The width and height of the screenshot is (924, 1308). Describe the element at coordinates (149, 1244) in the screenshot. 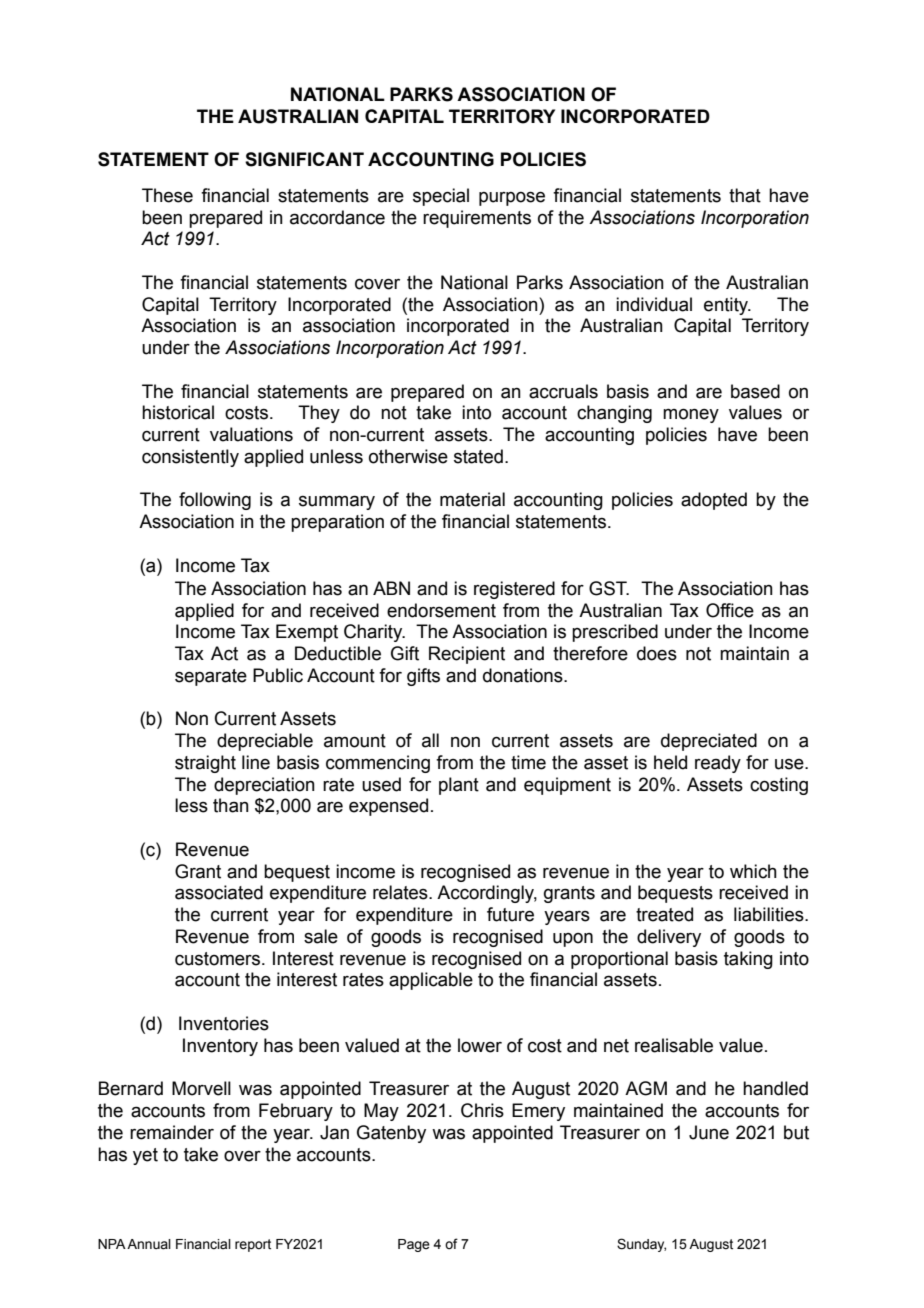

I see `Annual` at that location.
